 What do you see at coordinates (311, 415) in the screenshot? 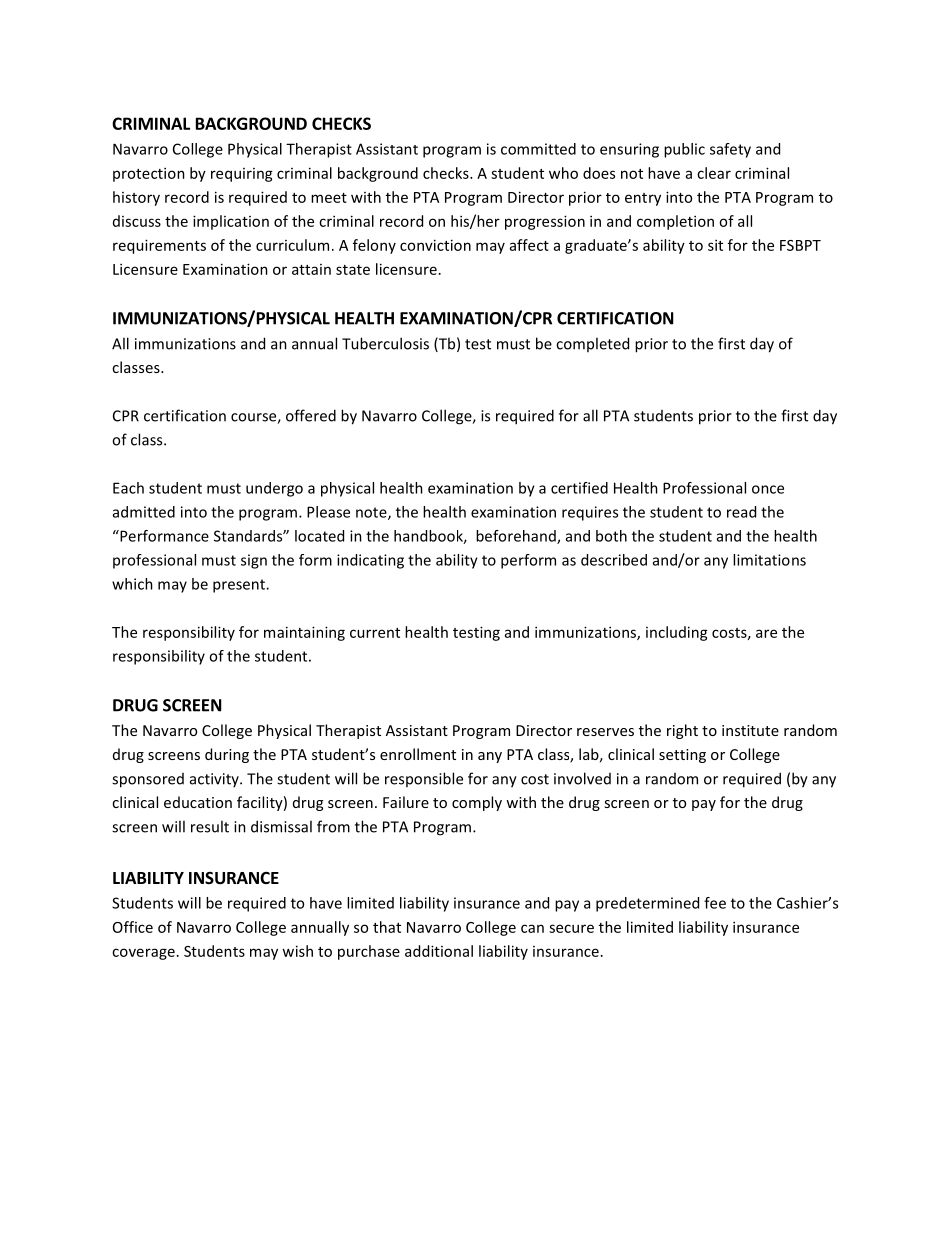
I see `offered` at bounding box center [311, 415].
